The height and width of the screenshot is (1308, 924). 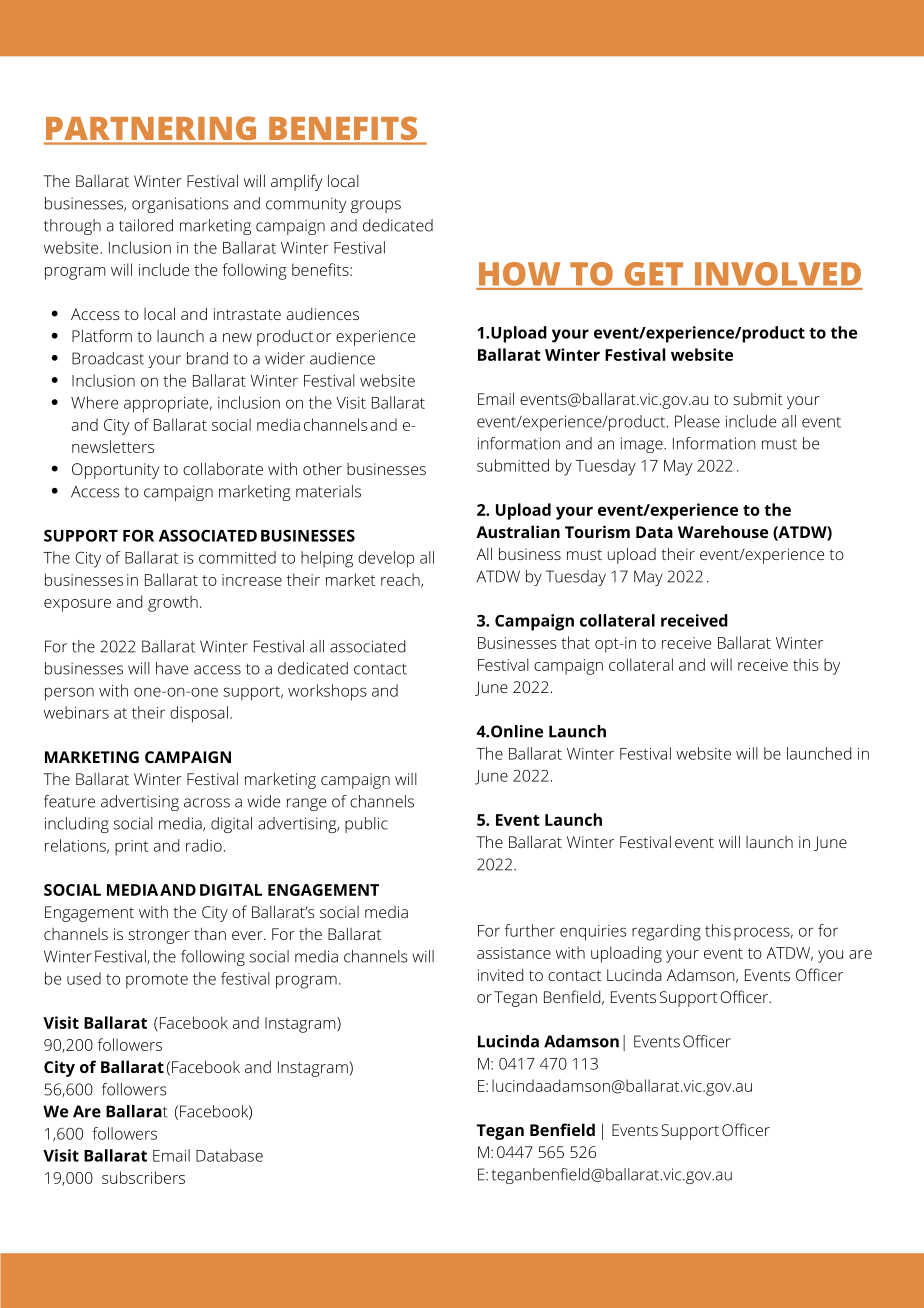 I want to click on invited, so click(x=500, y=975).
